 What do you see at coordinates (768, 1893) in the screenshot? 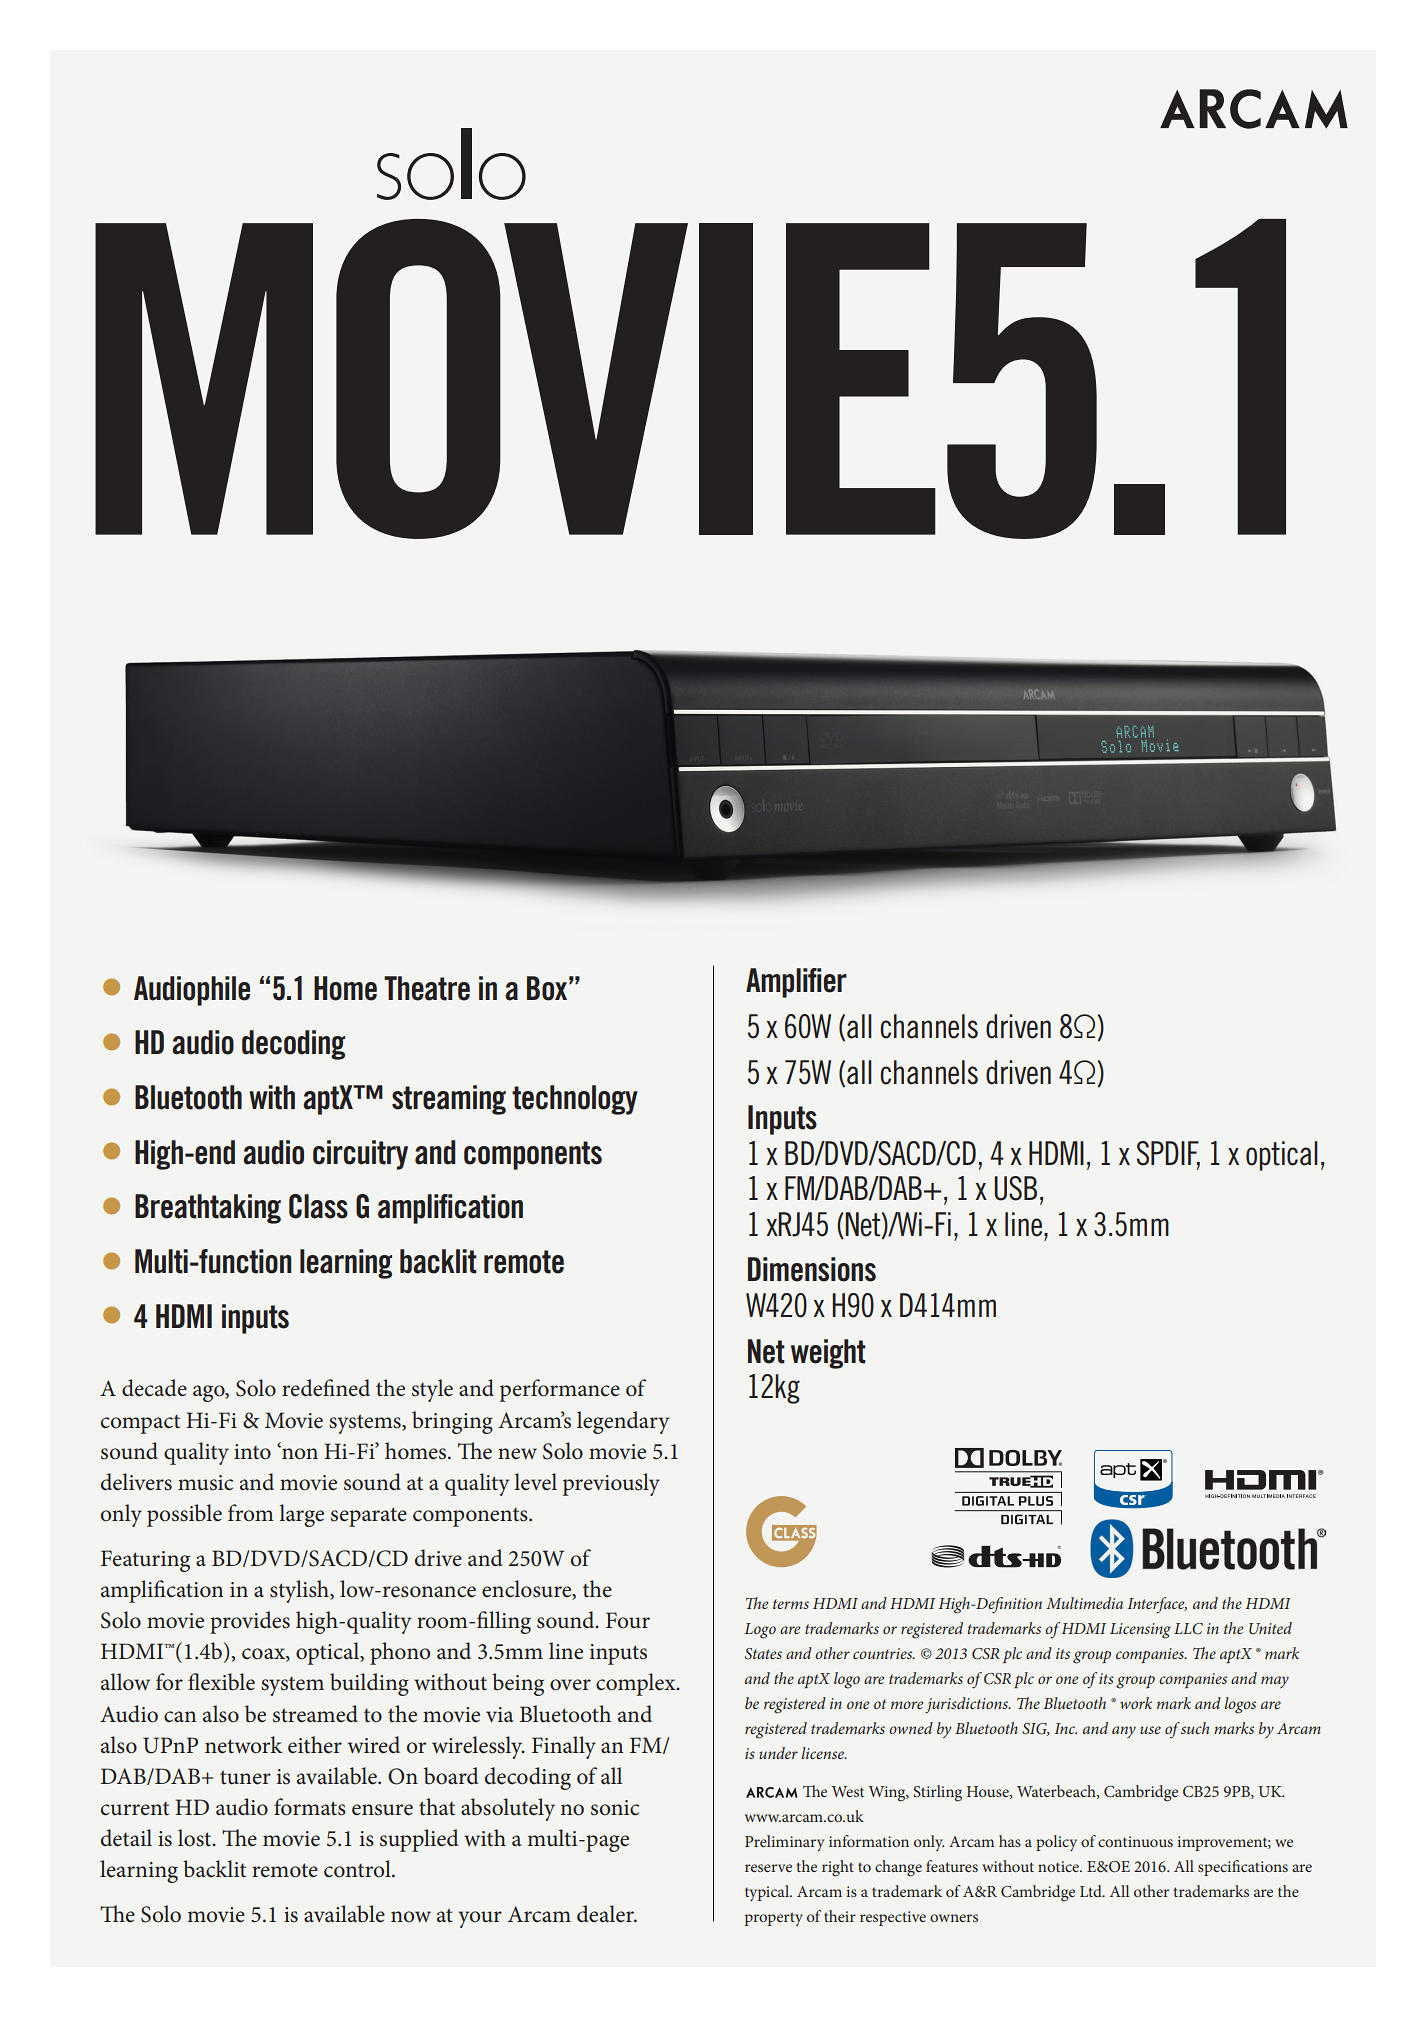
I see `typical` at bounding box center [768, 1893].
